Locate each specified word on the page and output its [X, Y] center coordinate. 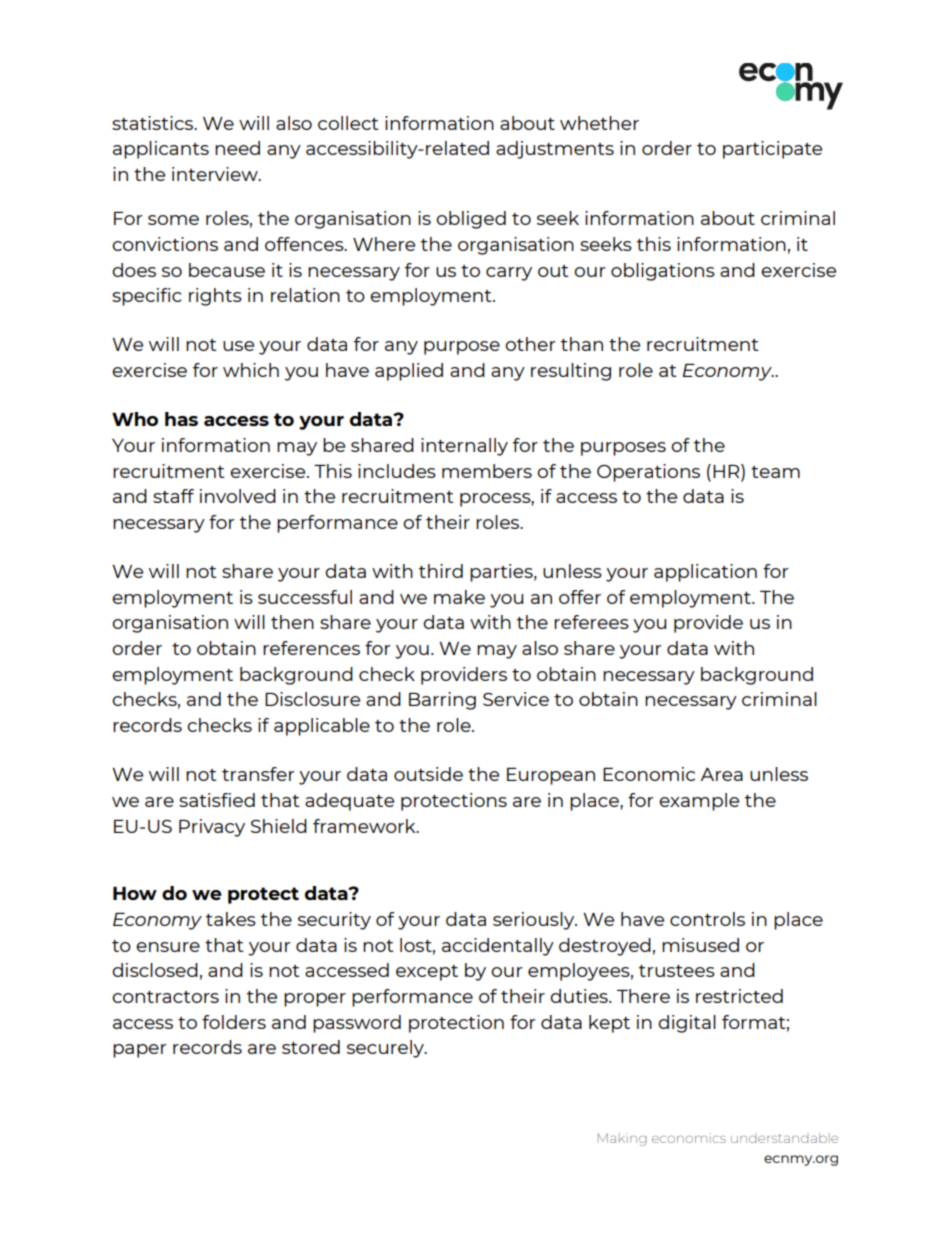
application [705, 573]
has [181, 419]
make [459, 597]
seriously [535, 921]
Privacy [212, 828]
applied [409, 372]
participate [772, 150]
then [292, 622]
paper [140, 1051]
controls [707, 919]
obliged [471, 220]
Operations [648, 473]
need [237, 148]
